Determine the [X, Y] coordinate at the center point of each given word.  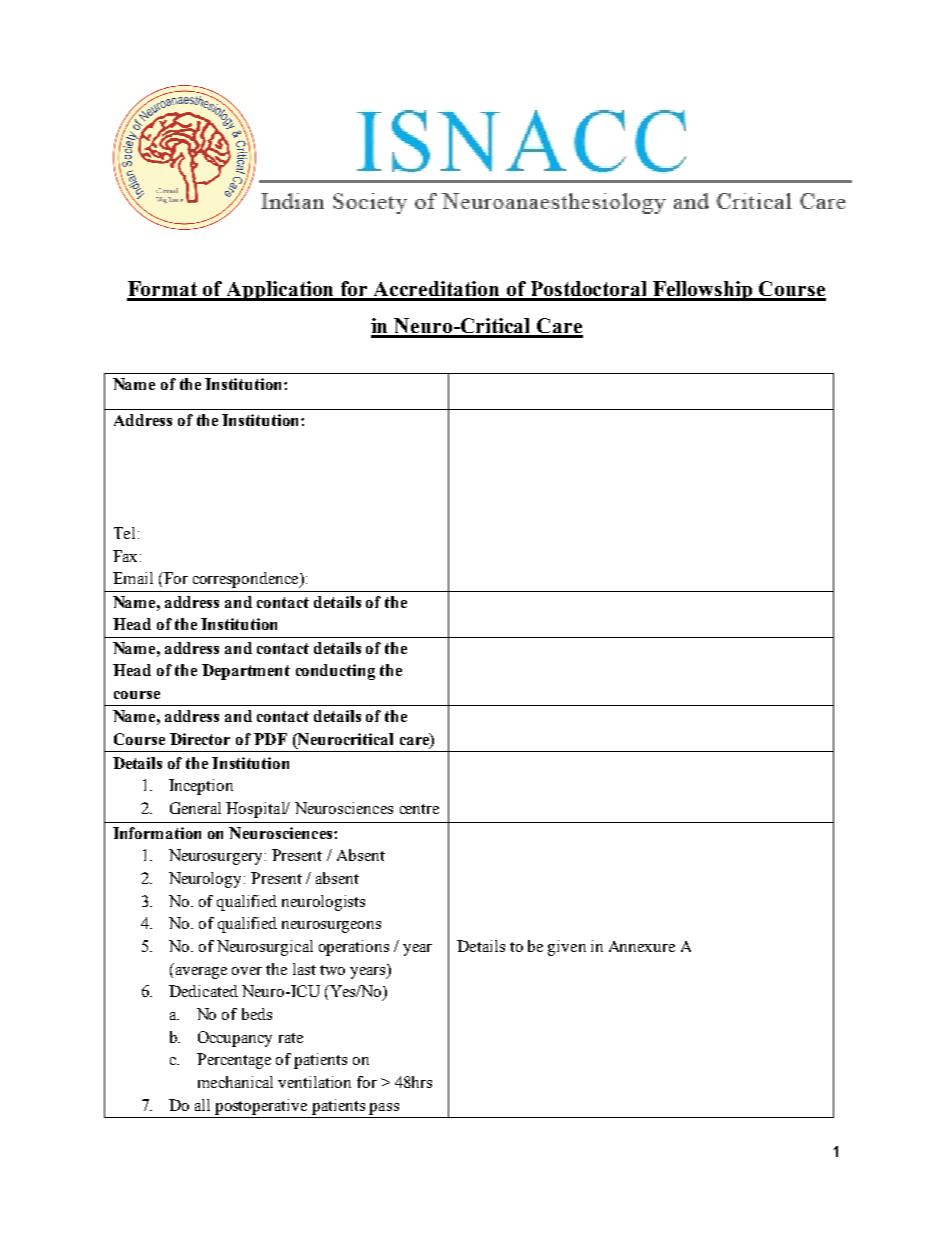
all [202, 1105]
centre [419, 809]
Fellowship [703, 291]
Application [280, 291]
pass [384, 1109]
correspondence [247, 580]
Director [200, 739]
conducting [335, 672]
